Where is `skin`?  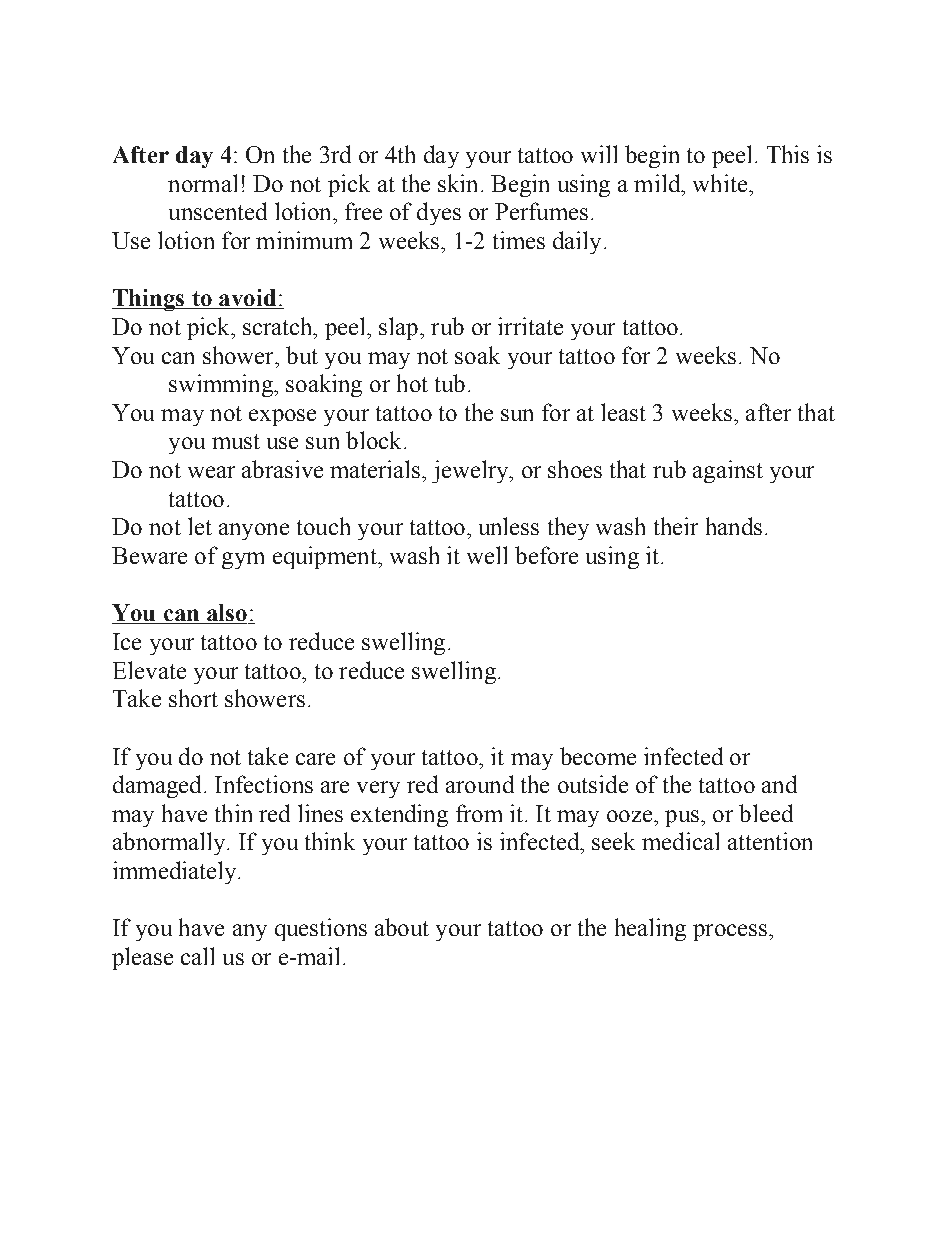
skin is located at coordinates (457, 183).
